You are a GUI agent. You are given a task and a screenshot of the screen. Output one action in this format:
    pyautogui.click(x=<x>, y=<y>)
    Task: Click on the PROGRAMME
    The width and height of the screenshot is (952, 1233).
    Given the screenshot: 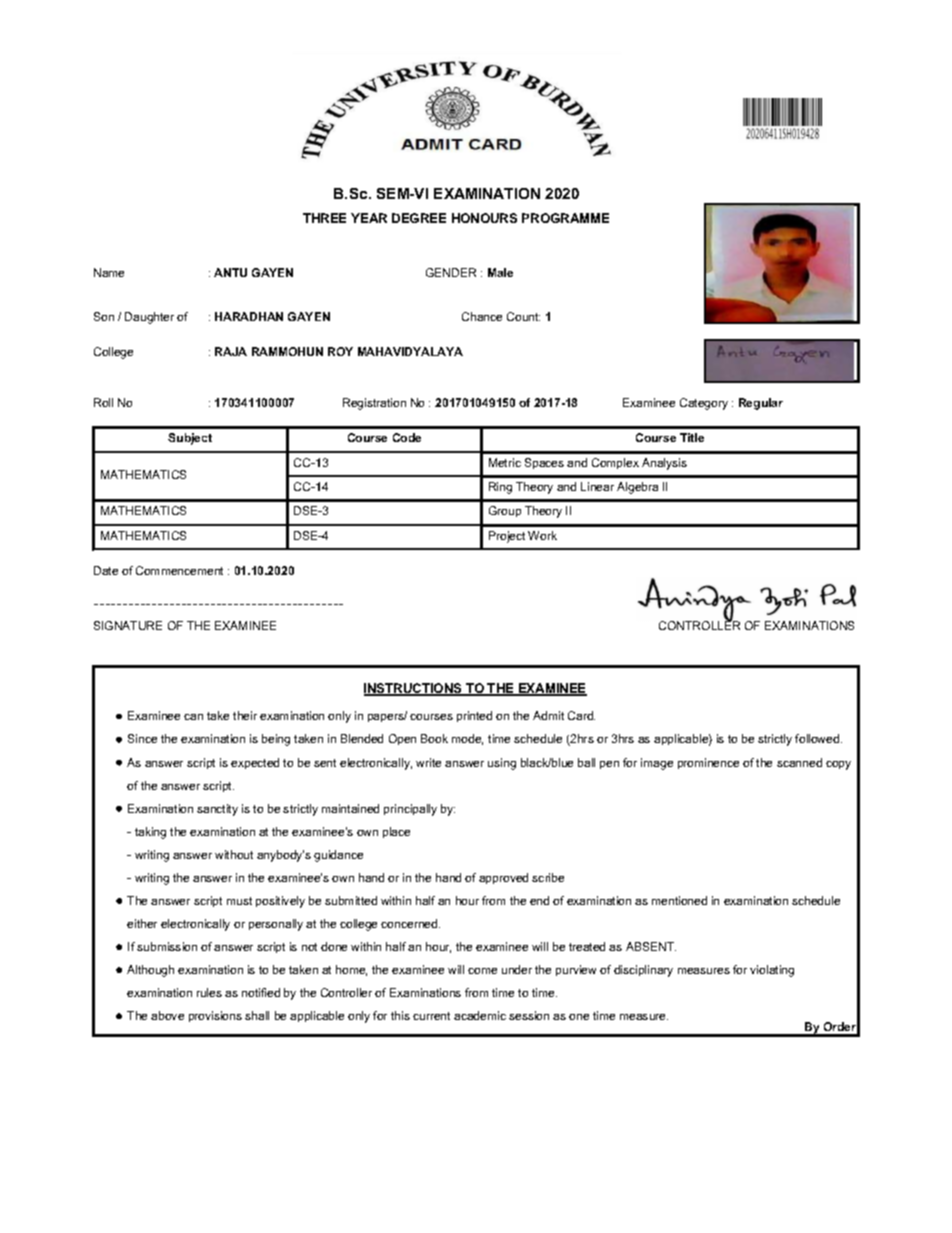 What is the action you would take?
    pyautogui.click(x=565, y=218)
